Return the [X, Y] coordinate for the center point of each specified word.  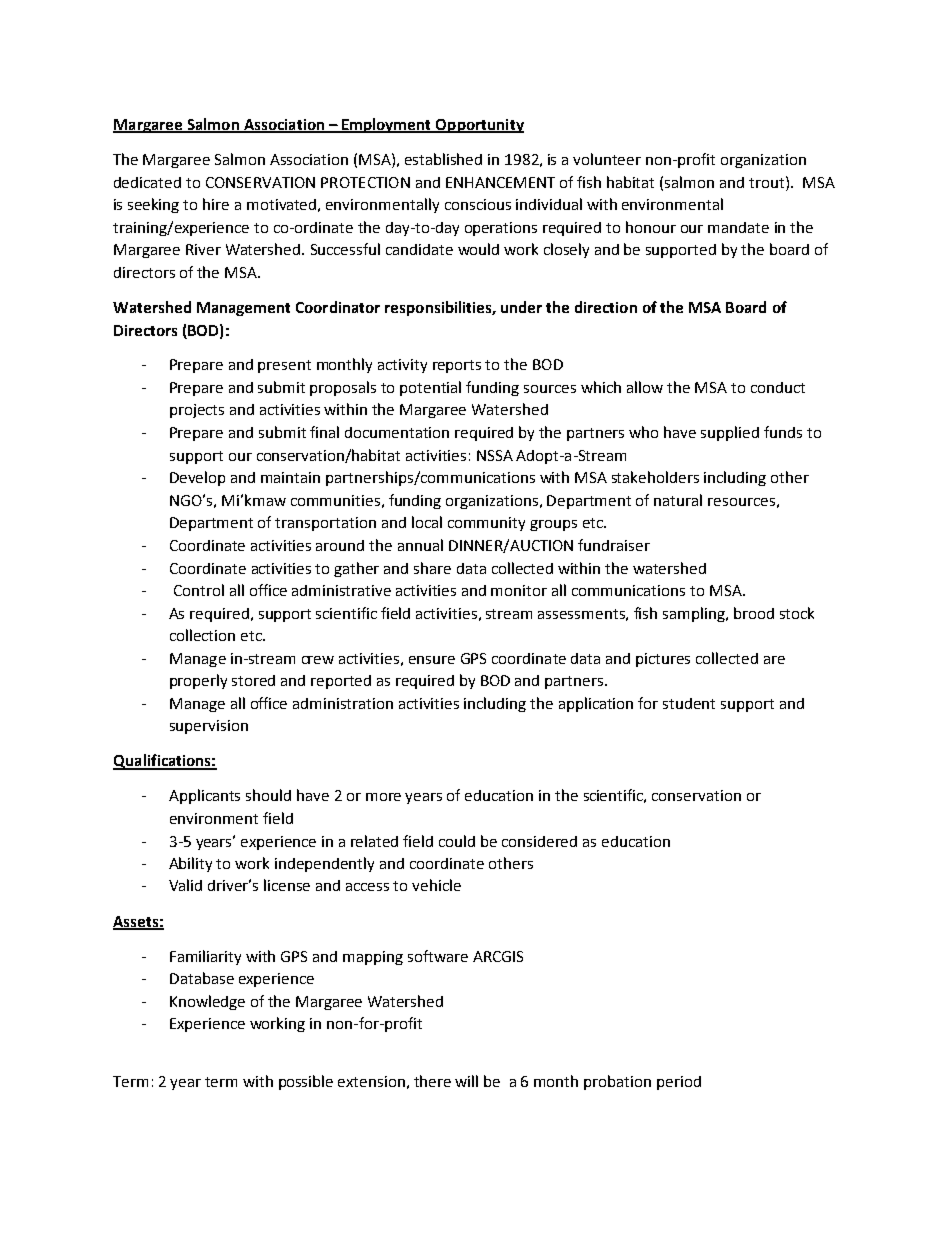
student [689, 703]
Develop [197, 478]
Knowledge [207, 1002]
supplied [730, 433]
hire [216, 204]
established [443, 159]
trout [768, 182]
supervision [209, 727]
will [466, 1081]
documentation [397, 432]
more [383, 797]
